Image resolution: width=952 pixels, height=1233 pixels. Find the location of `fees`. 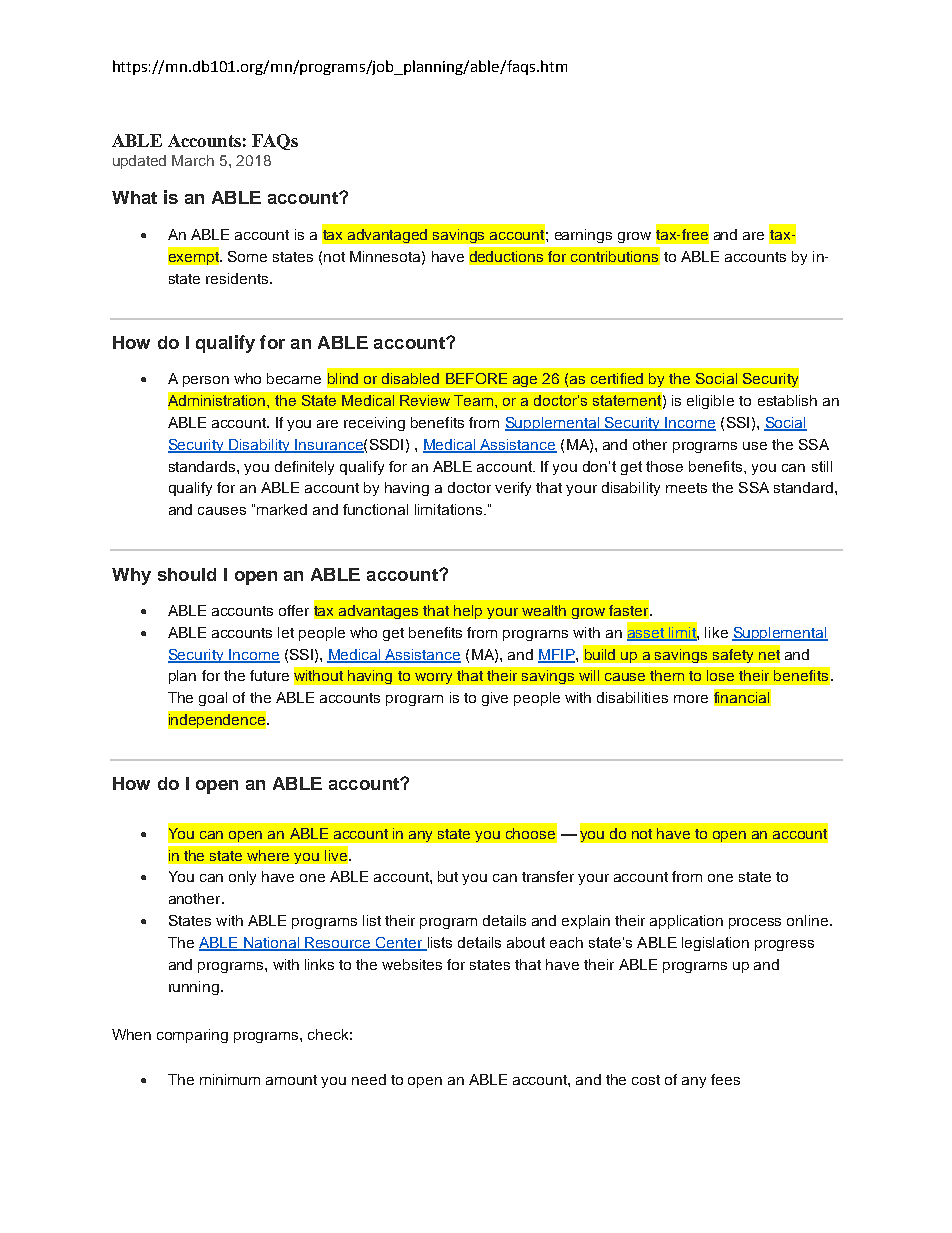

fees is located at coordinates (725, 1079).
